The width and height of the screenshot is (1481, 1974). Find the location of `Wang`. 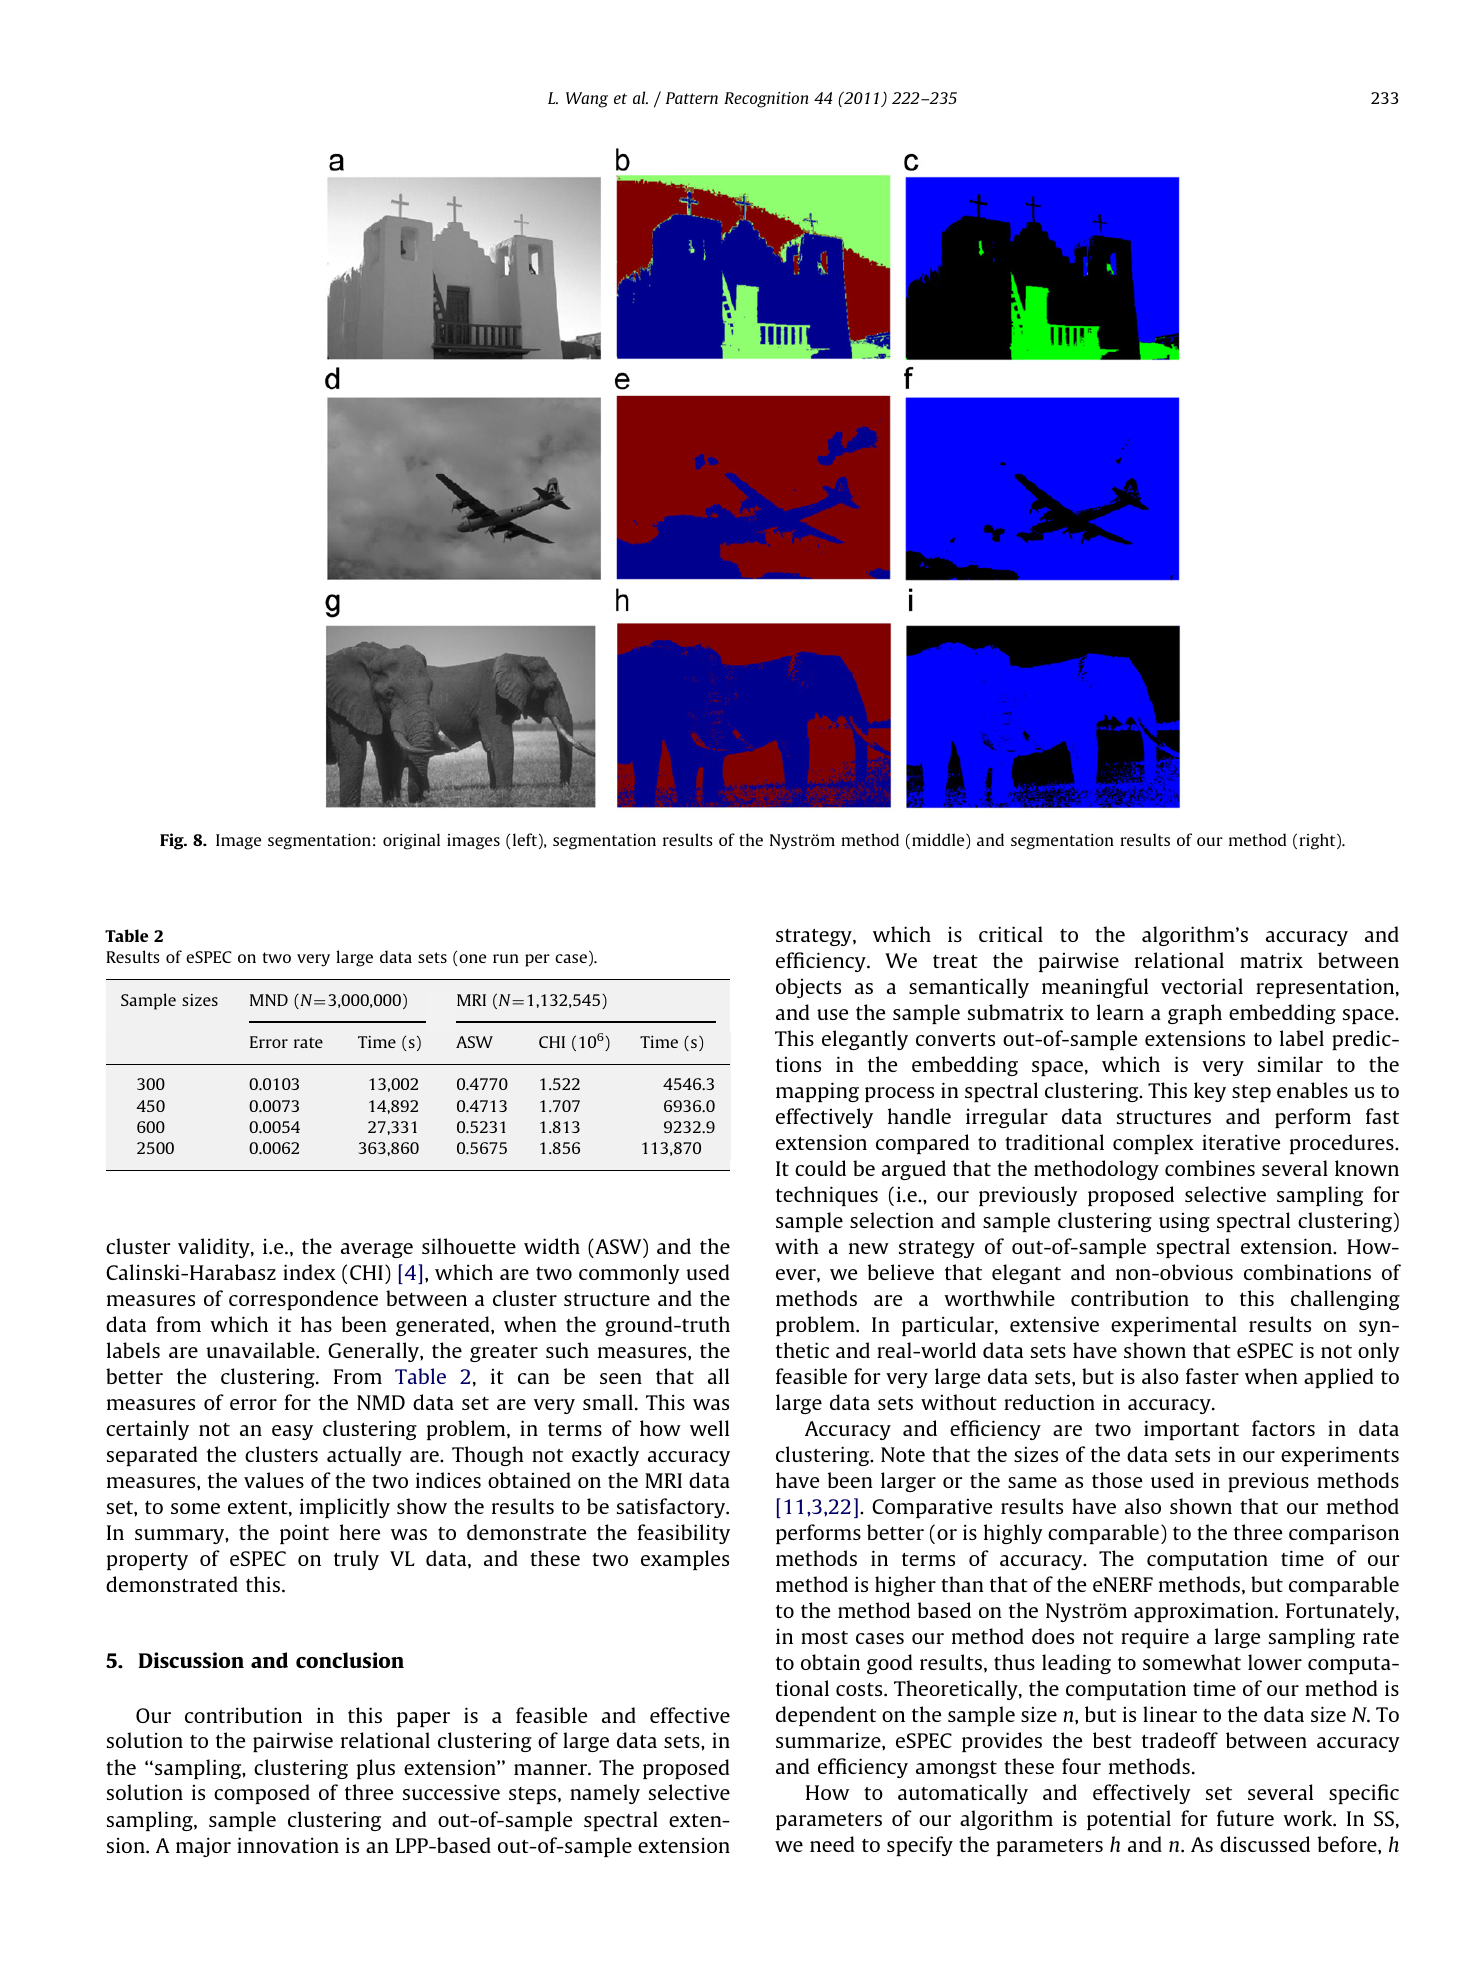

Wang is located at coordinates (587, 100).
